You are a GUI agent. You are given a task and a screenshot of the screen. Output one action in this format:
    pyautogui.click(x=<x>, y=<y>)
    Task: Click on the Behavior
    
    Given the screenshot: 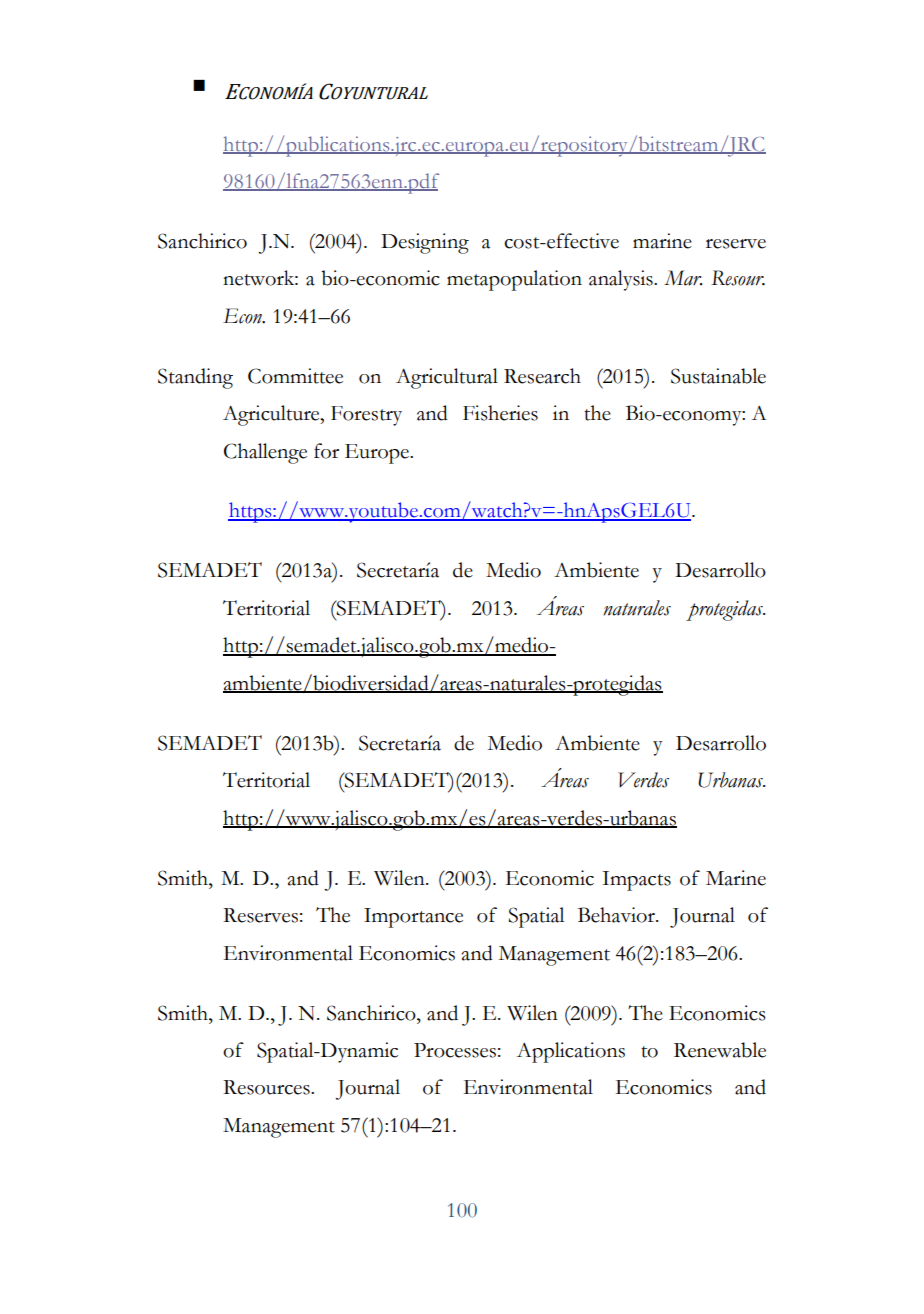 What is the action you would take?
    pyautogui.click(x=617, y=915)
